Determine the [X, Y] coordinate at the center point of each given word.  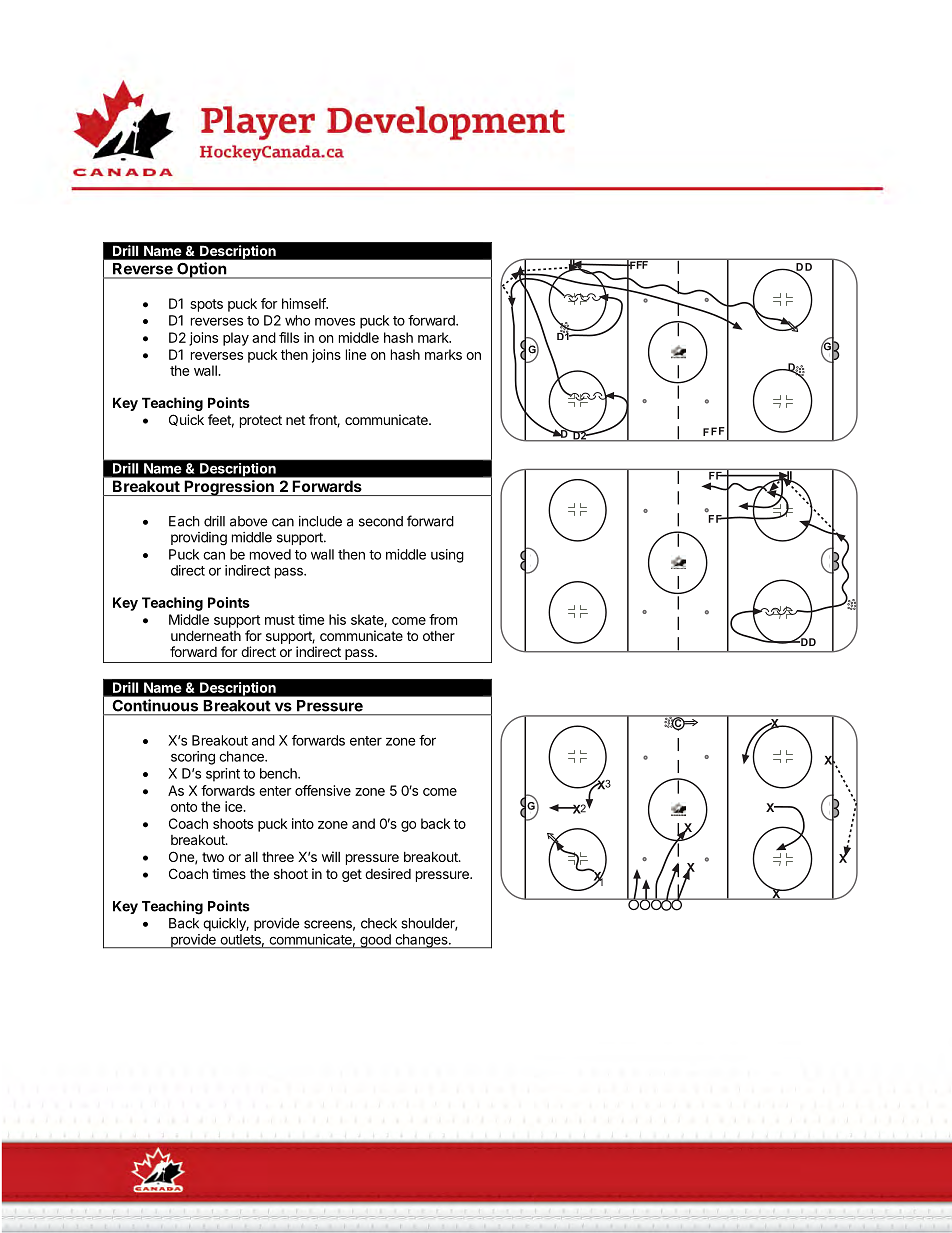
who [297, 320]
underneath [206, 635]
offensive [323, 790]
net [295, 420]
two [213, 857]
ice [234, 806]
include [320, 521]
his [337, 619]
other [439, 636]
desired [388, 873]
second [381, 521]
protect [261, 421]
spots [206, 305]
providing [199, 539]
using [447, 556]
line [356, 354]
